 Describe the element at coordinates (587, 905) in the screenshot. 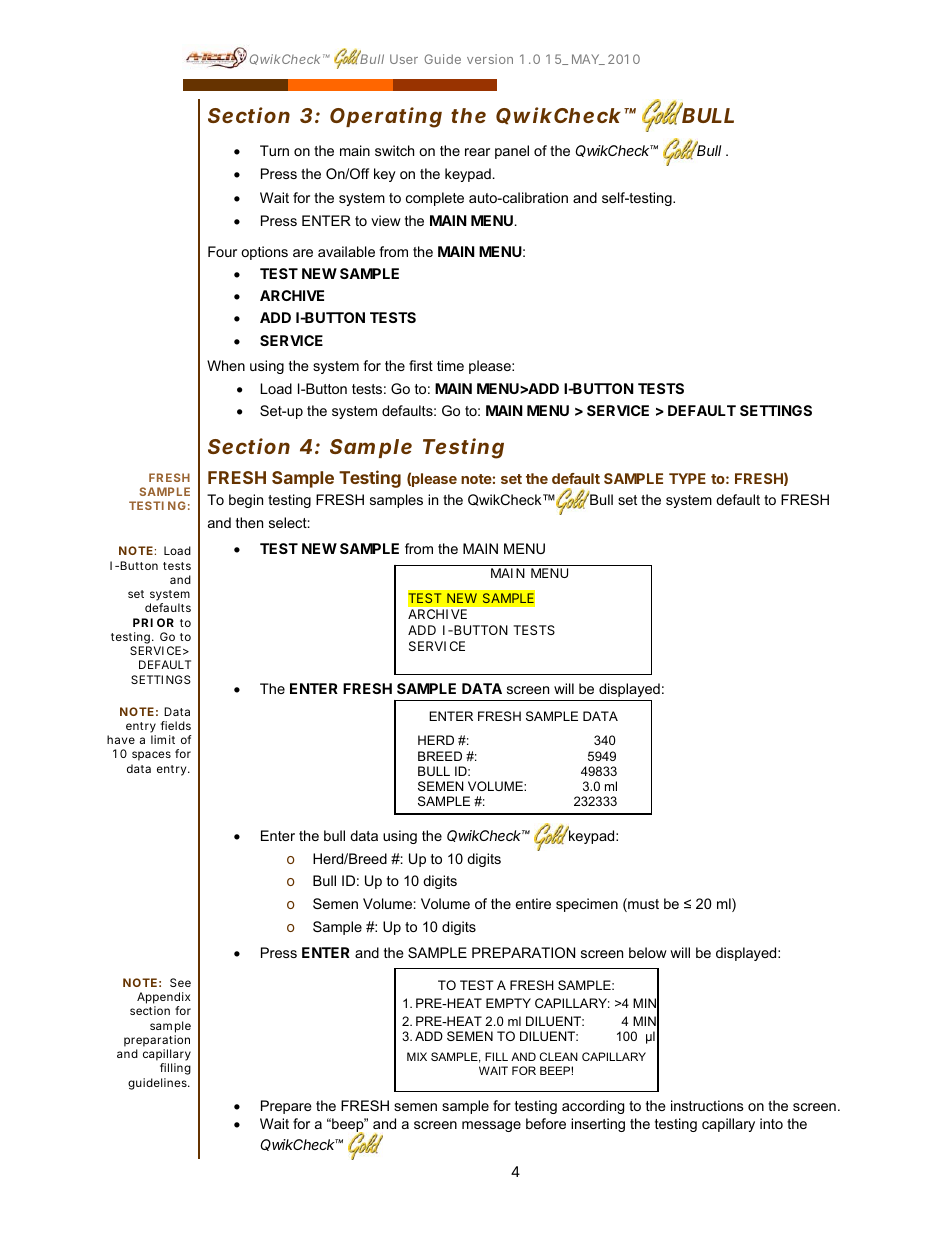

I see `specimen` at that location.
